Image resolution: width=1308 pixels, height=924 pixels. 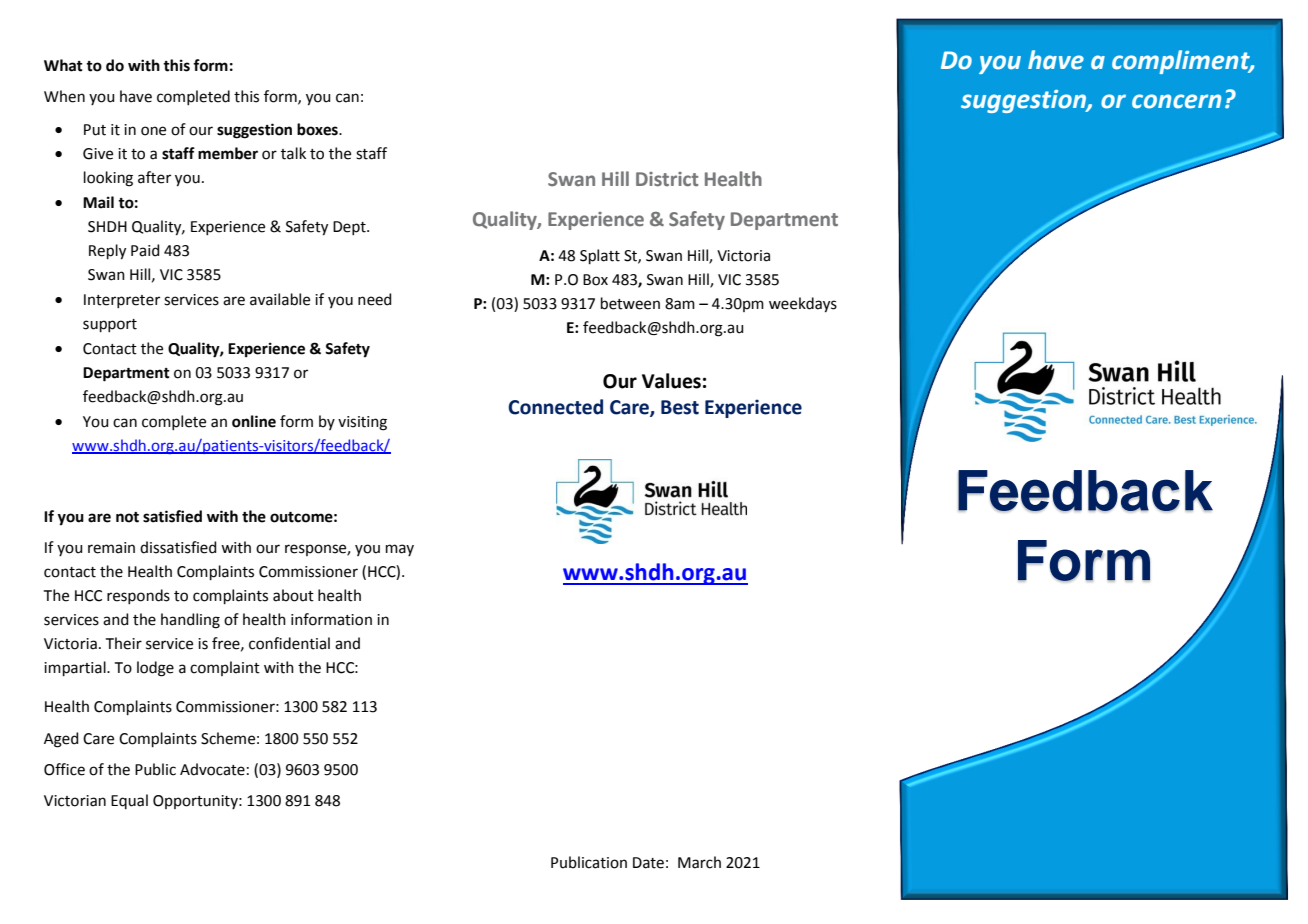 What do you see at coordinates (1176, 101) in the document?
I see `concern` at bounding box center [1176, 101].
